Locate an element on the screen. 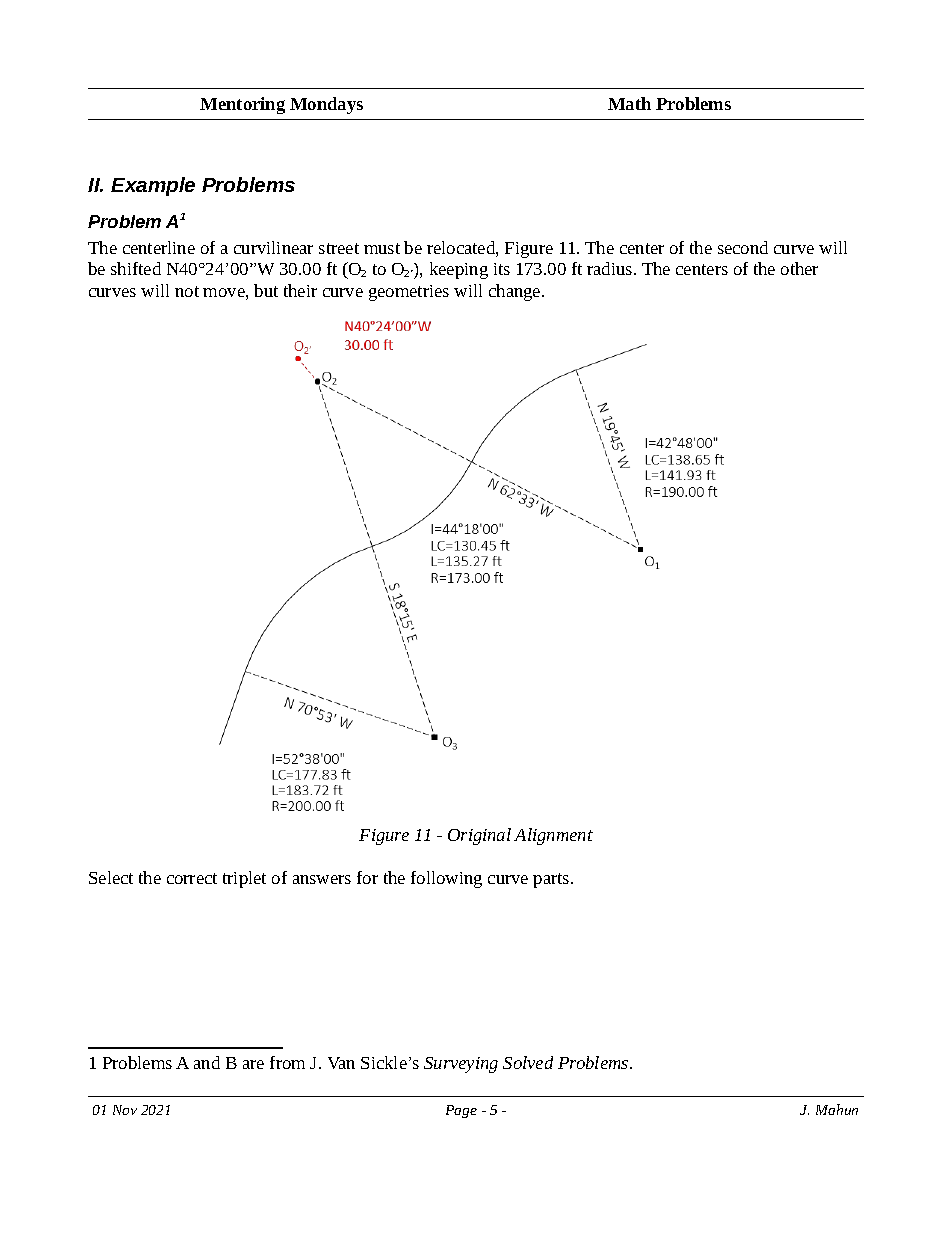  and is located at coordinates (207, 1062).
